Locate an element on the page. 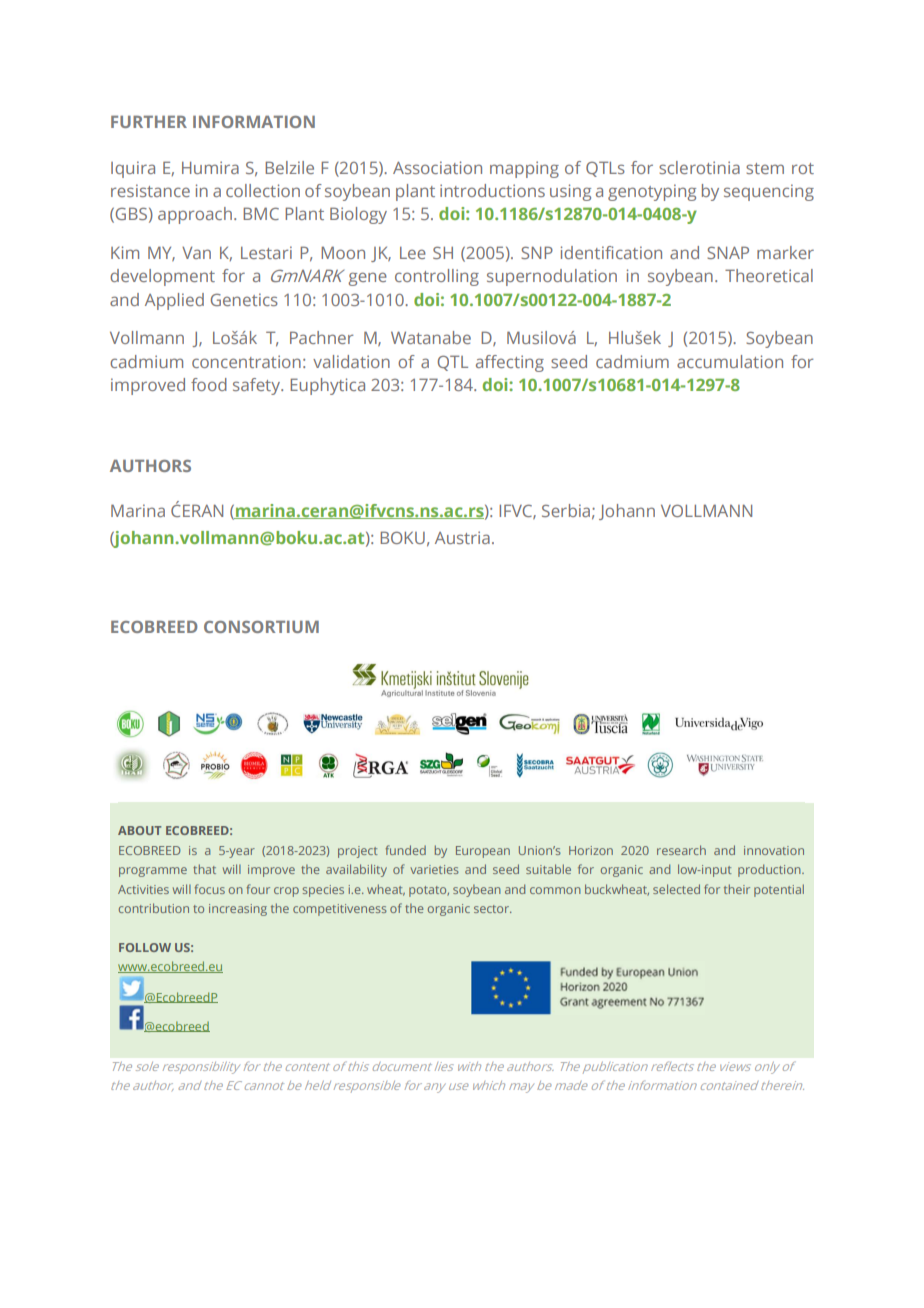 Image resolution: width=924 pixels, height=1308 pixels. Austria is located at coordinates (462, 537).
